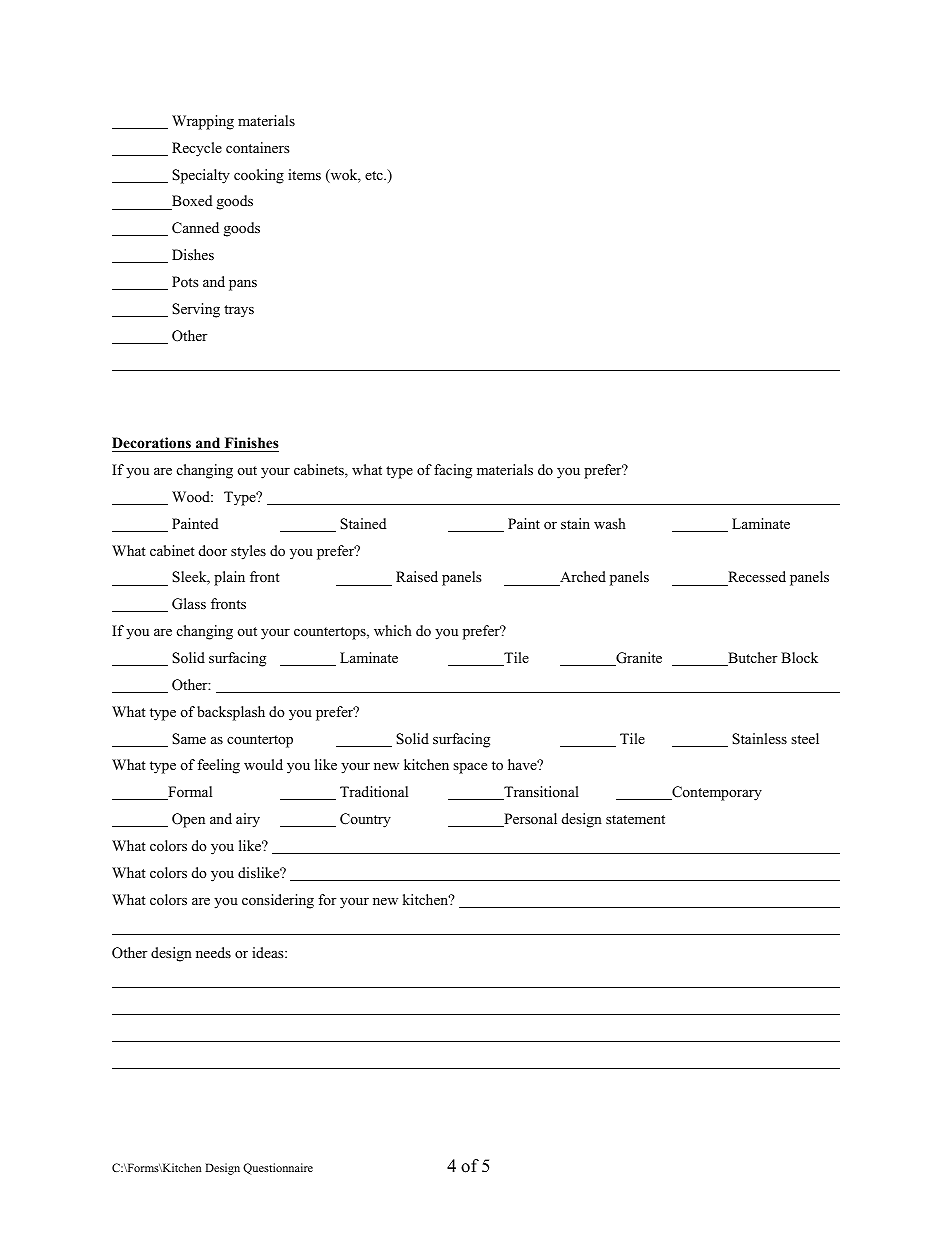  I want to click on items, so click(304, 174).
